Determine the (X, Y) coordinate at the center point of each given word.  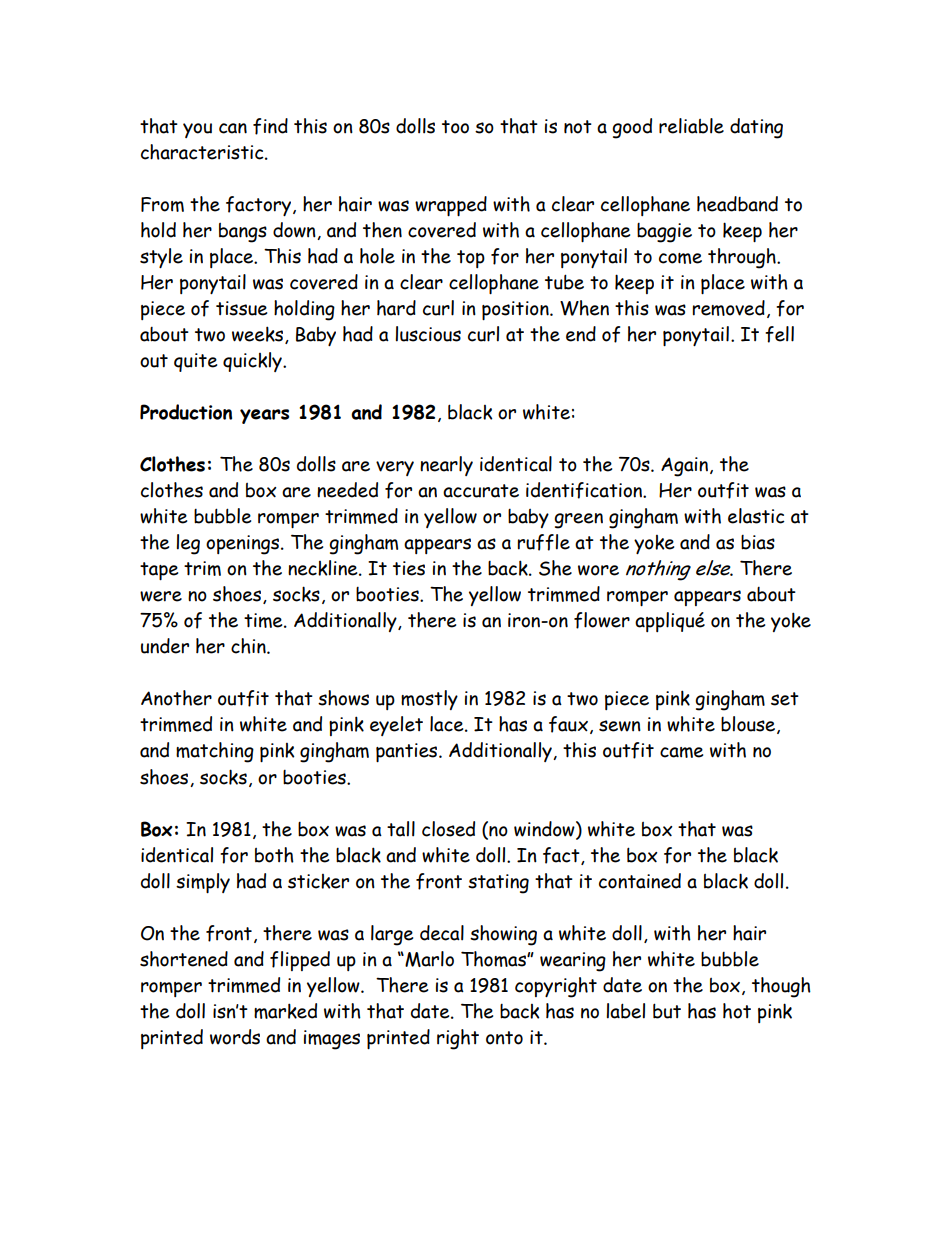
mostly (429, 700)
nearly (446, 466)
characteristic (203, 152)
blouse (749, 725)
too (455, 127)
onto (504, 1038)
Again (684, 467)
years (264, 416)
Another (176, 698)
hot (737, 1011)
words (235, 1037)
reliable (691, 126)
